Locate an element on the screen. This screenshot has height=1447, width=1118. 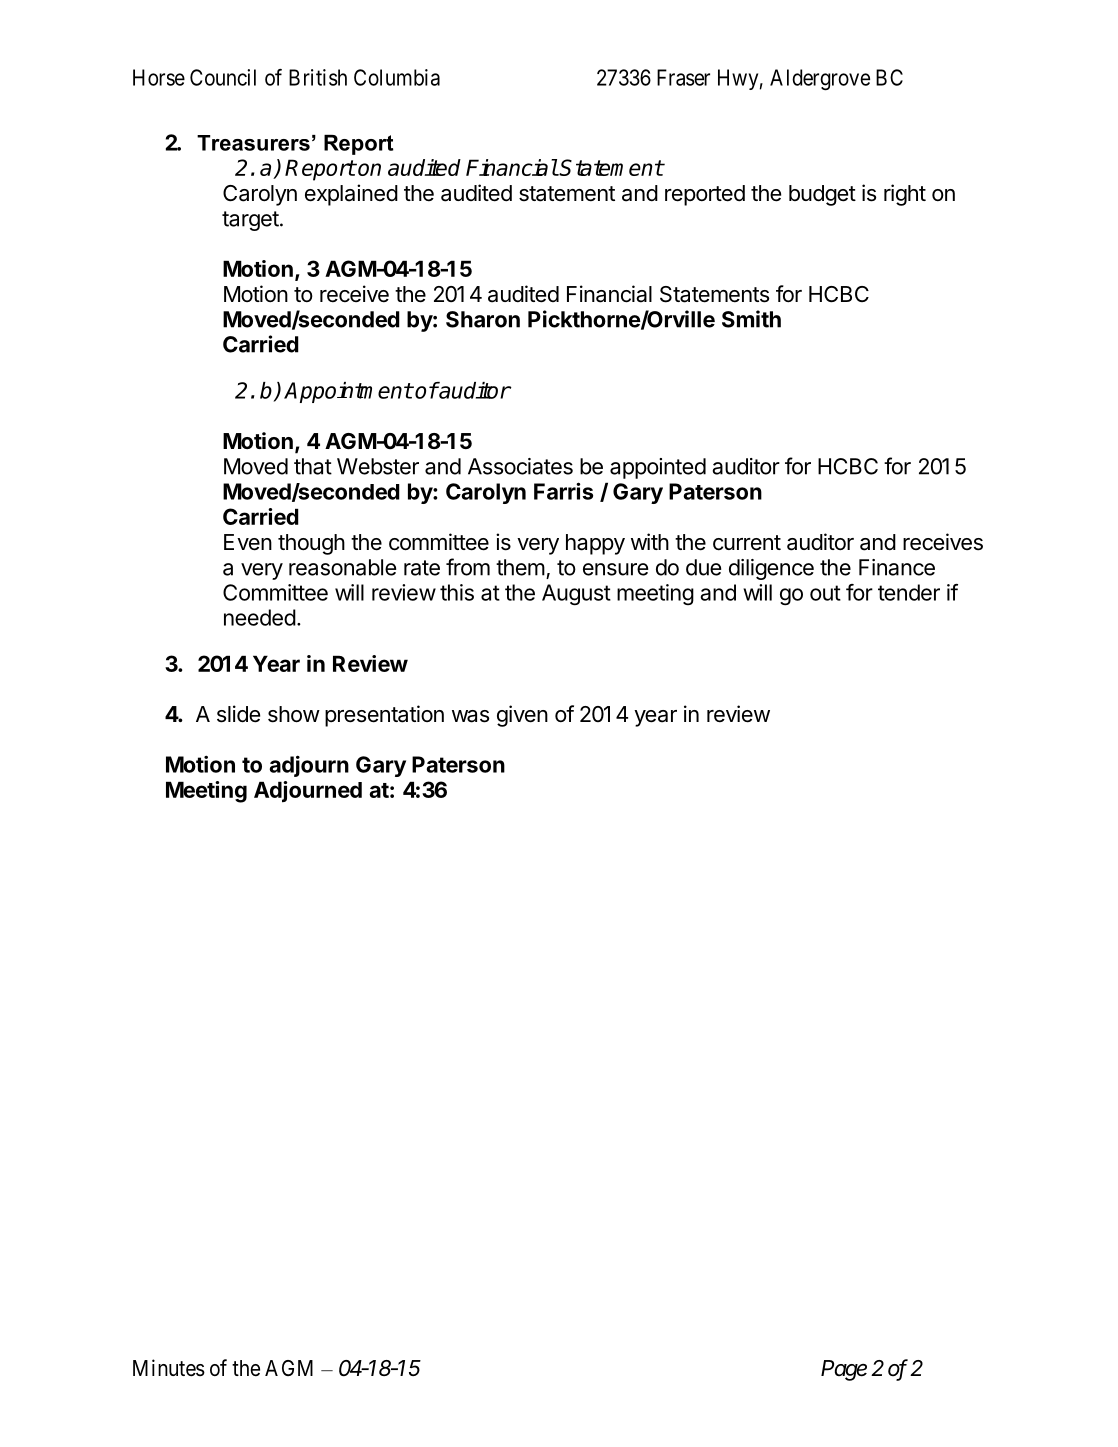
budget is located at coordinates (822, 195).
